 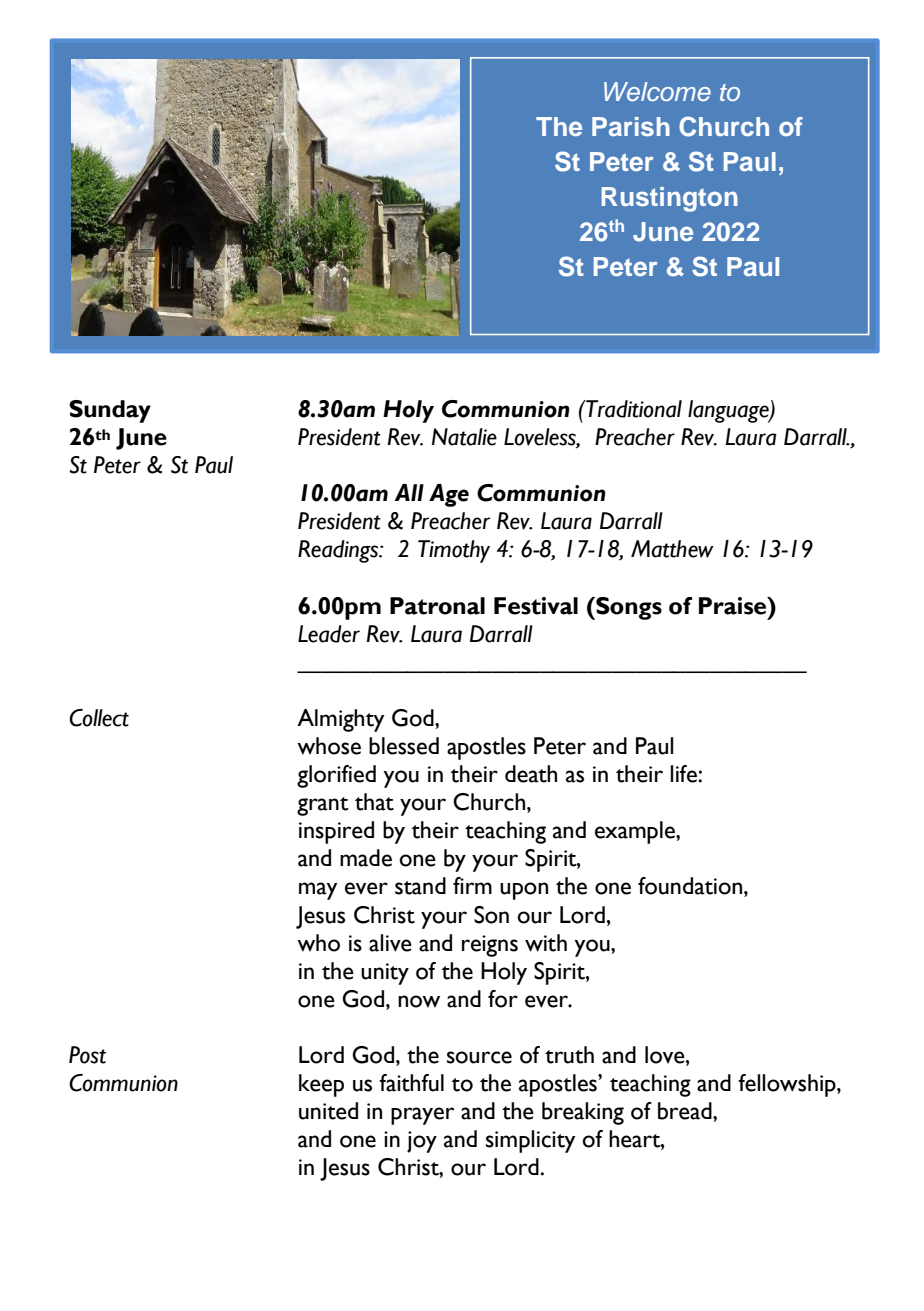 What do you see at coordinates (734, 606) in the screenshot?
I see `Praise` at bounding box center [734, 606].
